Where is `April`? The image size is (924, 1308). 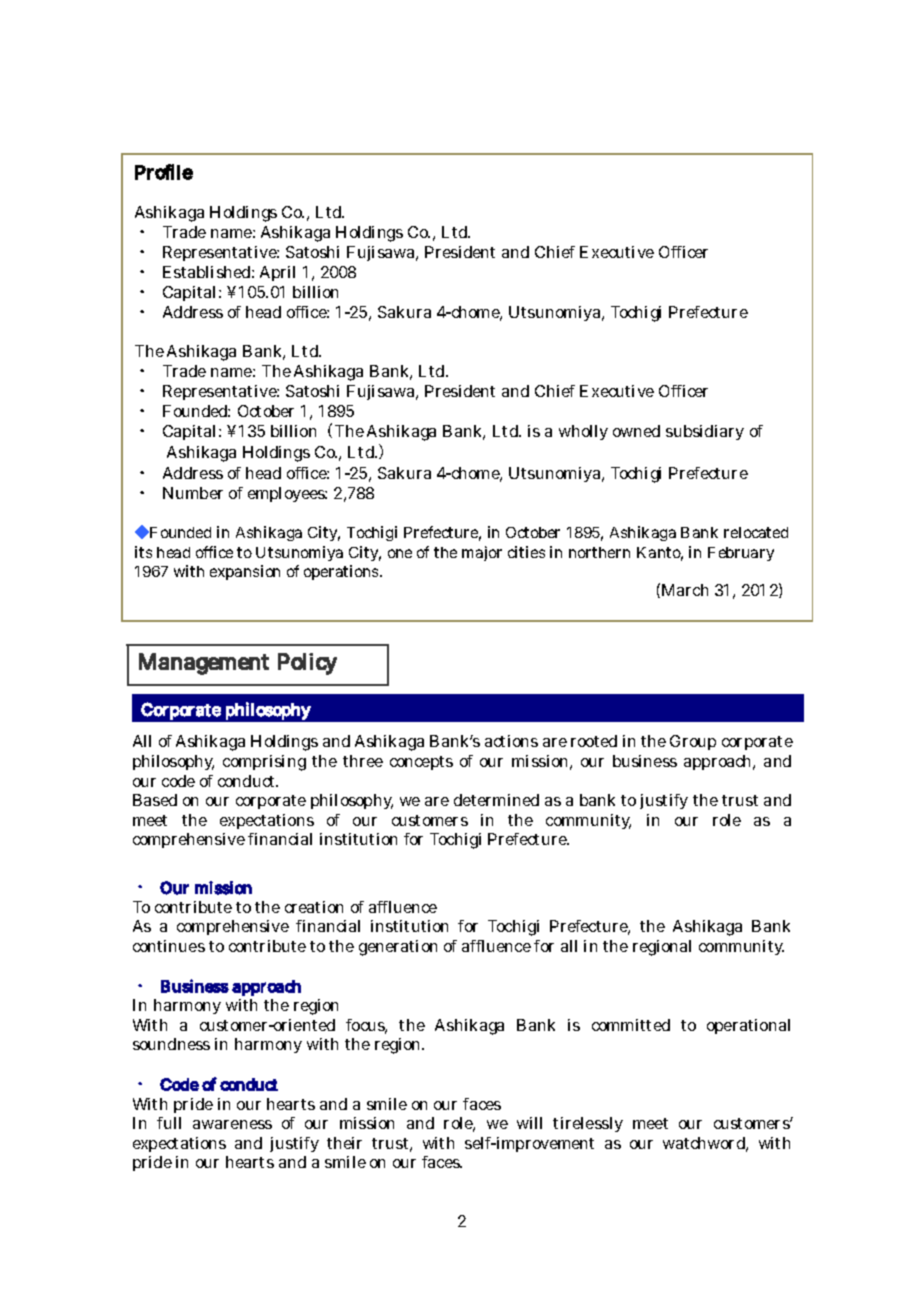 April is located at coordinates (277, 273).
